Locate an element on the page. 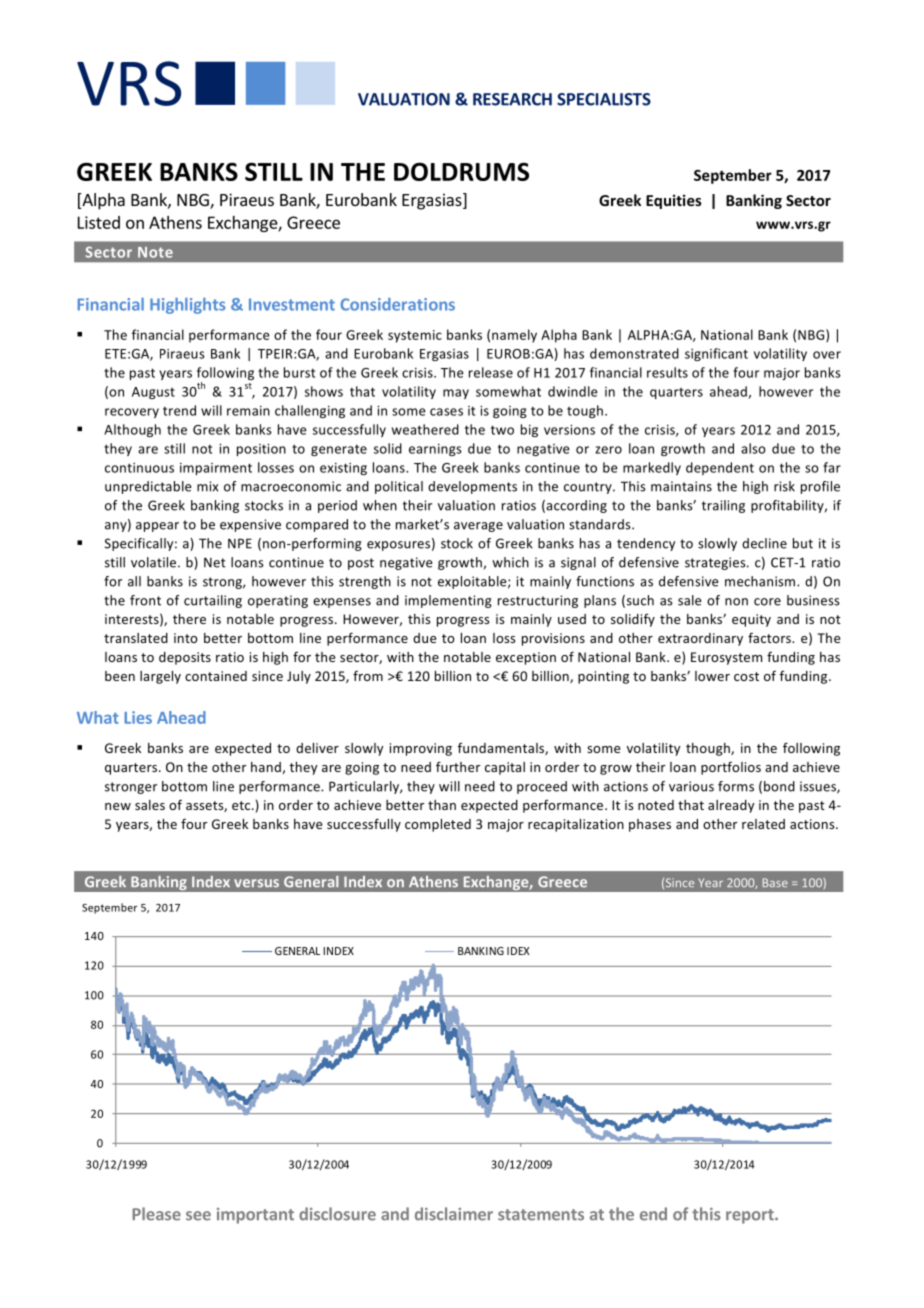 The image size is (924, 1308). significant is located at coordinates (716, 354).
